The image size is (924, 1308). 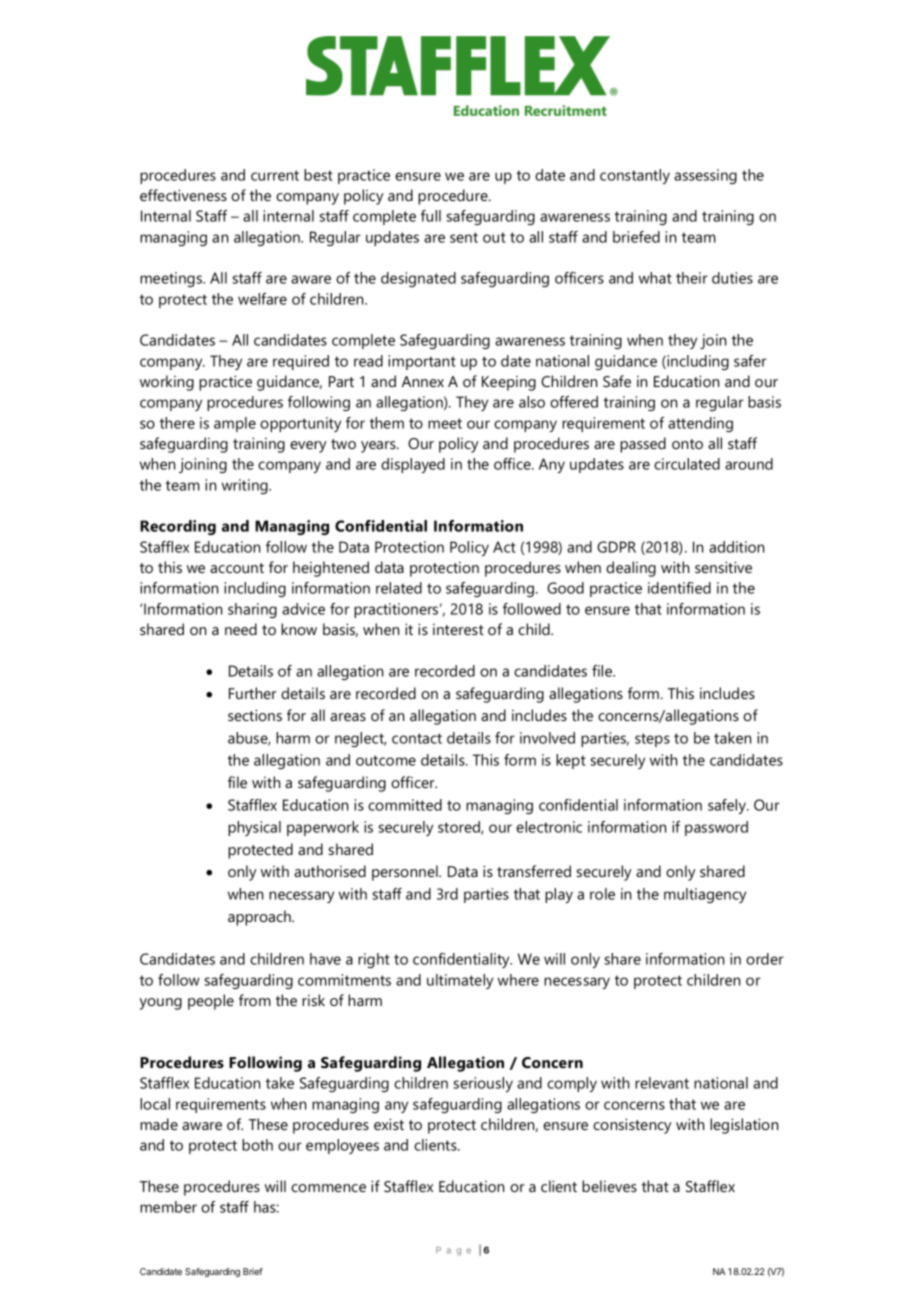 What do you see at coordinates (387, 423) in the image?
I see `them` at bounding box center [387, 423].
